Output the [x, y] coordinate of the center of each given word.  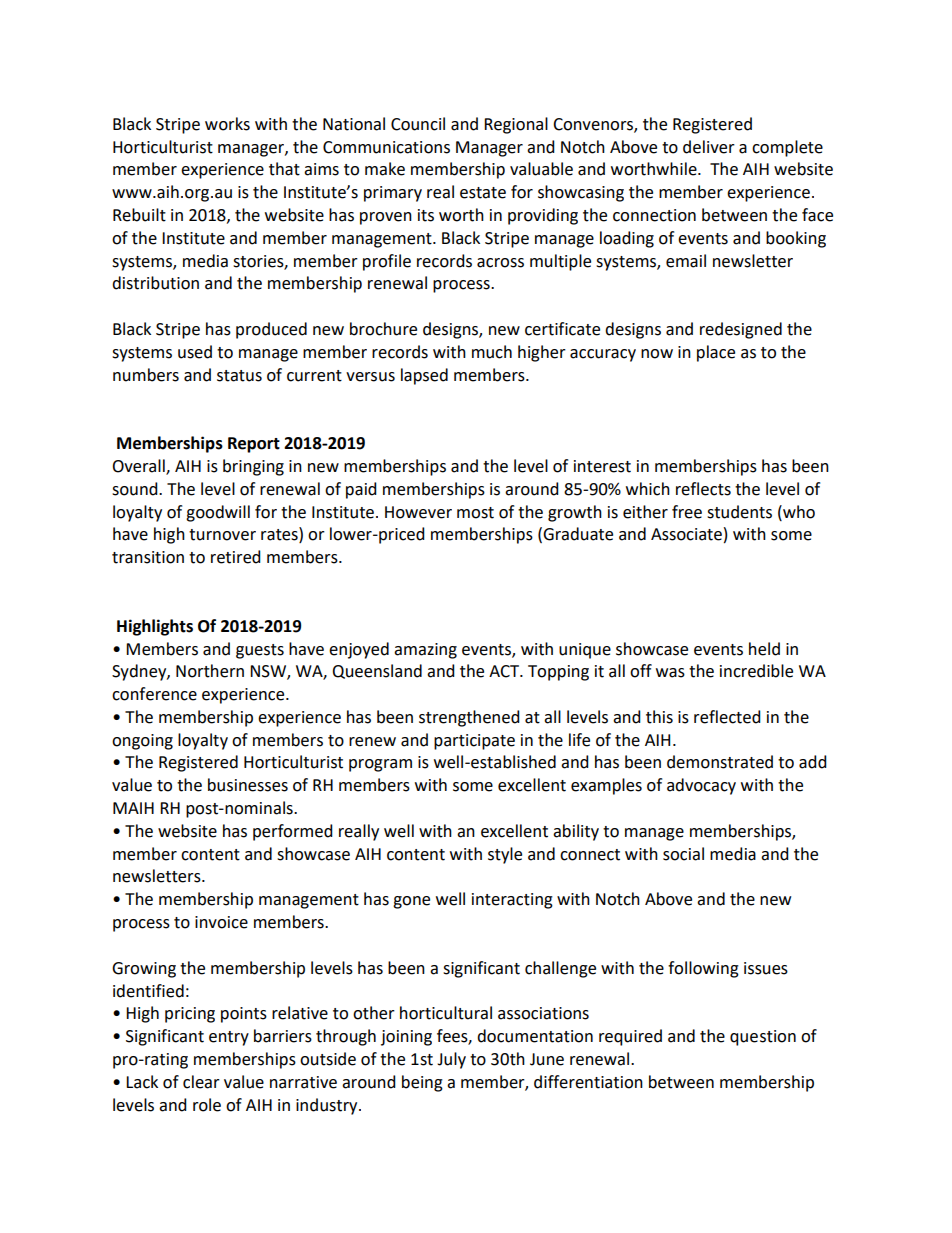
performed [293, 832]
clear [201, 1082]
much [492, 352]
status [239, 376]
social [683, 854]
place [716, 353]
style [505, 855]
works [227, 124]
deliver [709, 147]
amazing [425, 651]
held [764, 649]
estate [483, 193]
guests [260, 651]
